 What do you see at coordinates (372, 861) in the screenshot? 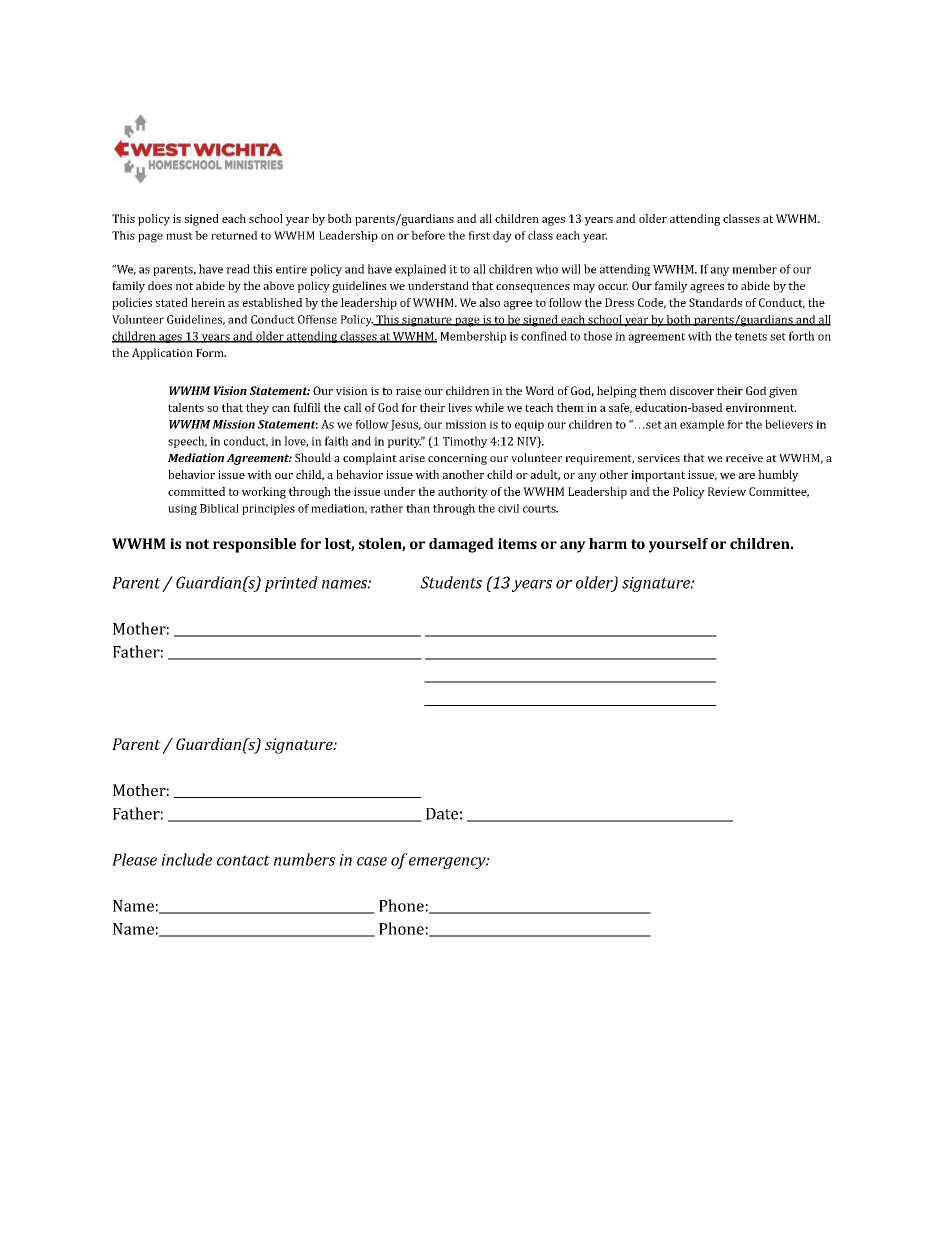
I see `case` at bounding box center [372, 861].
